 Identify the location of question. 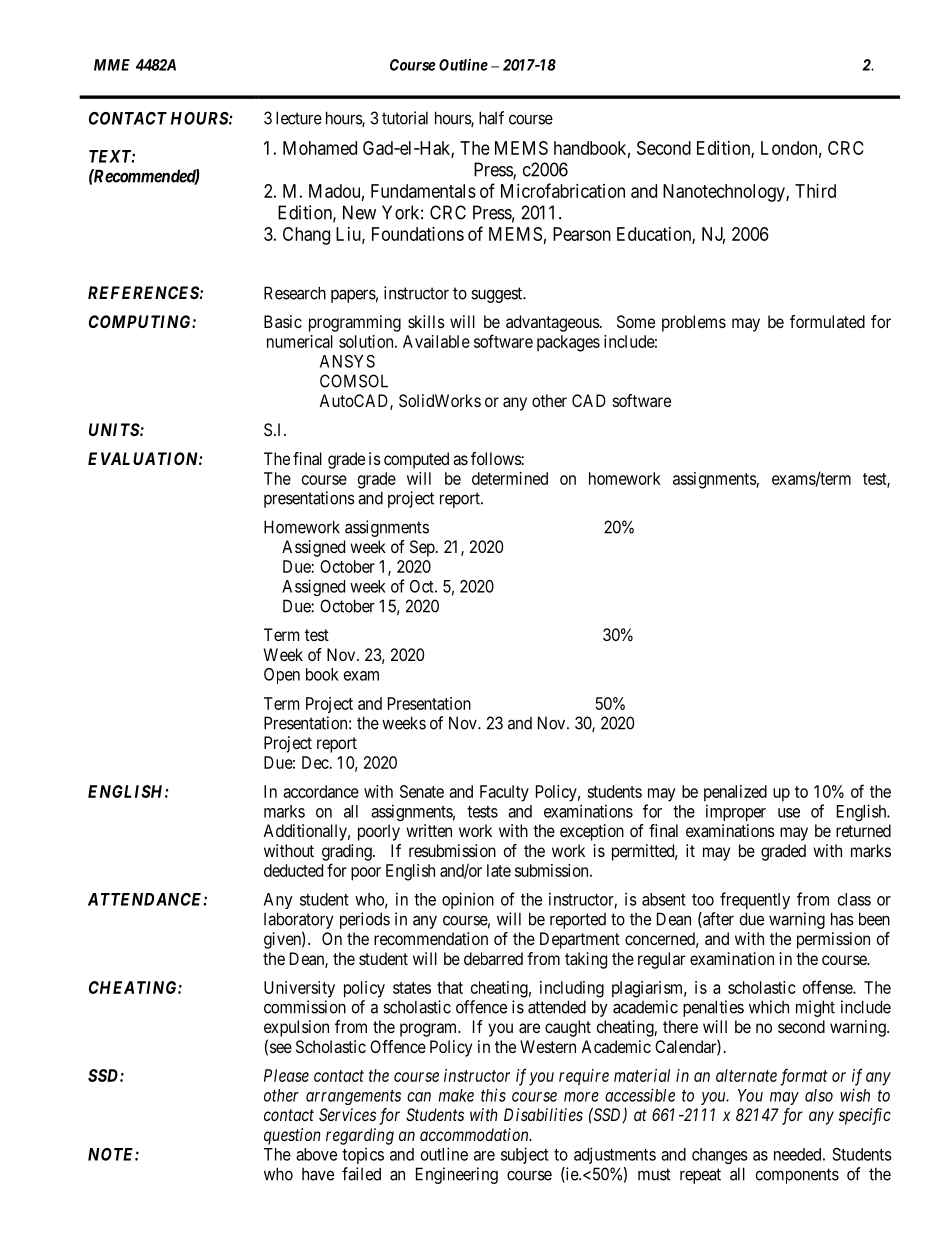
(292, 1136).
